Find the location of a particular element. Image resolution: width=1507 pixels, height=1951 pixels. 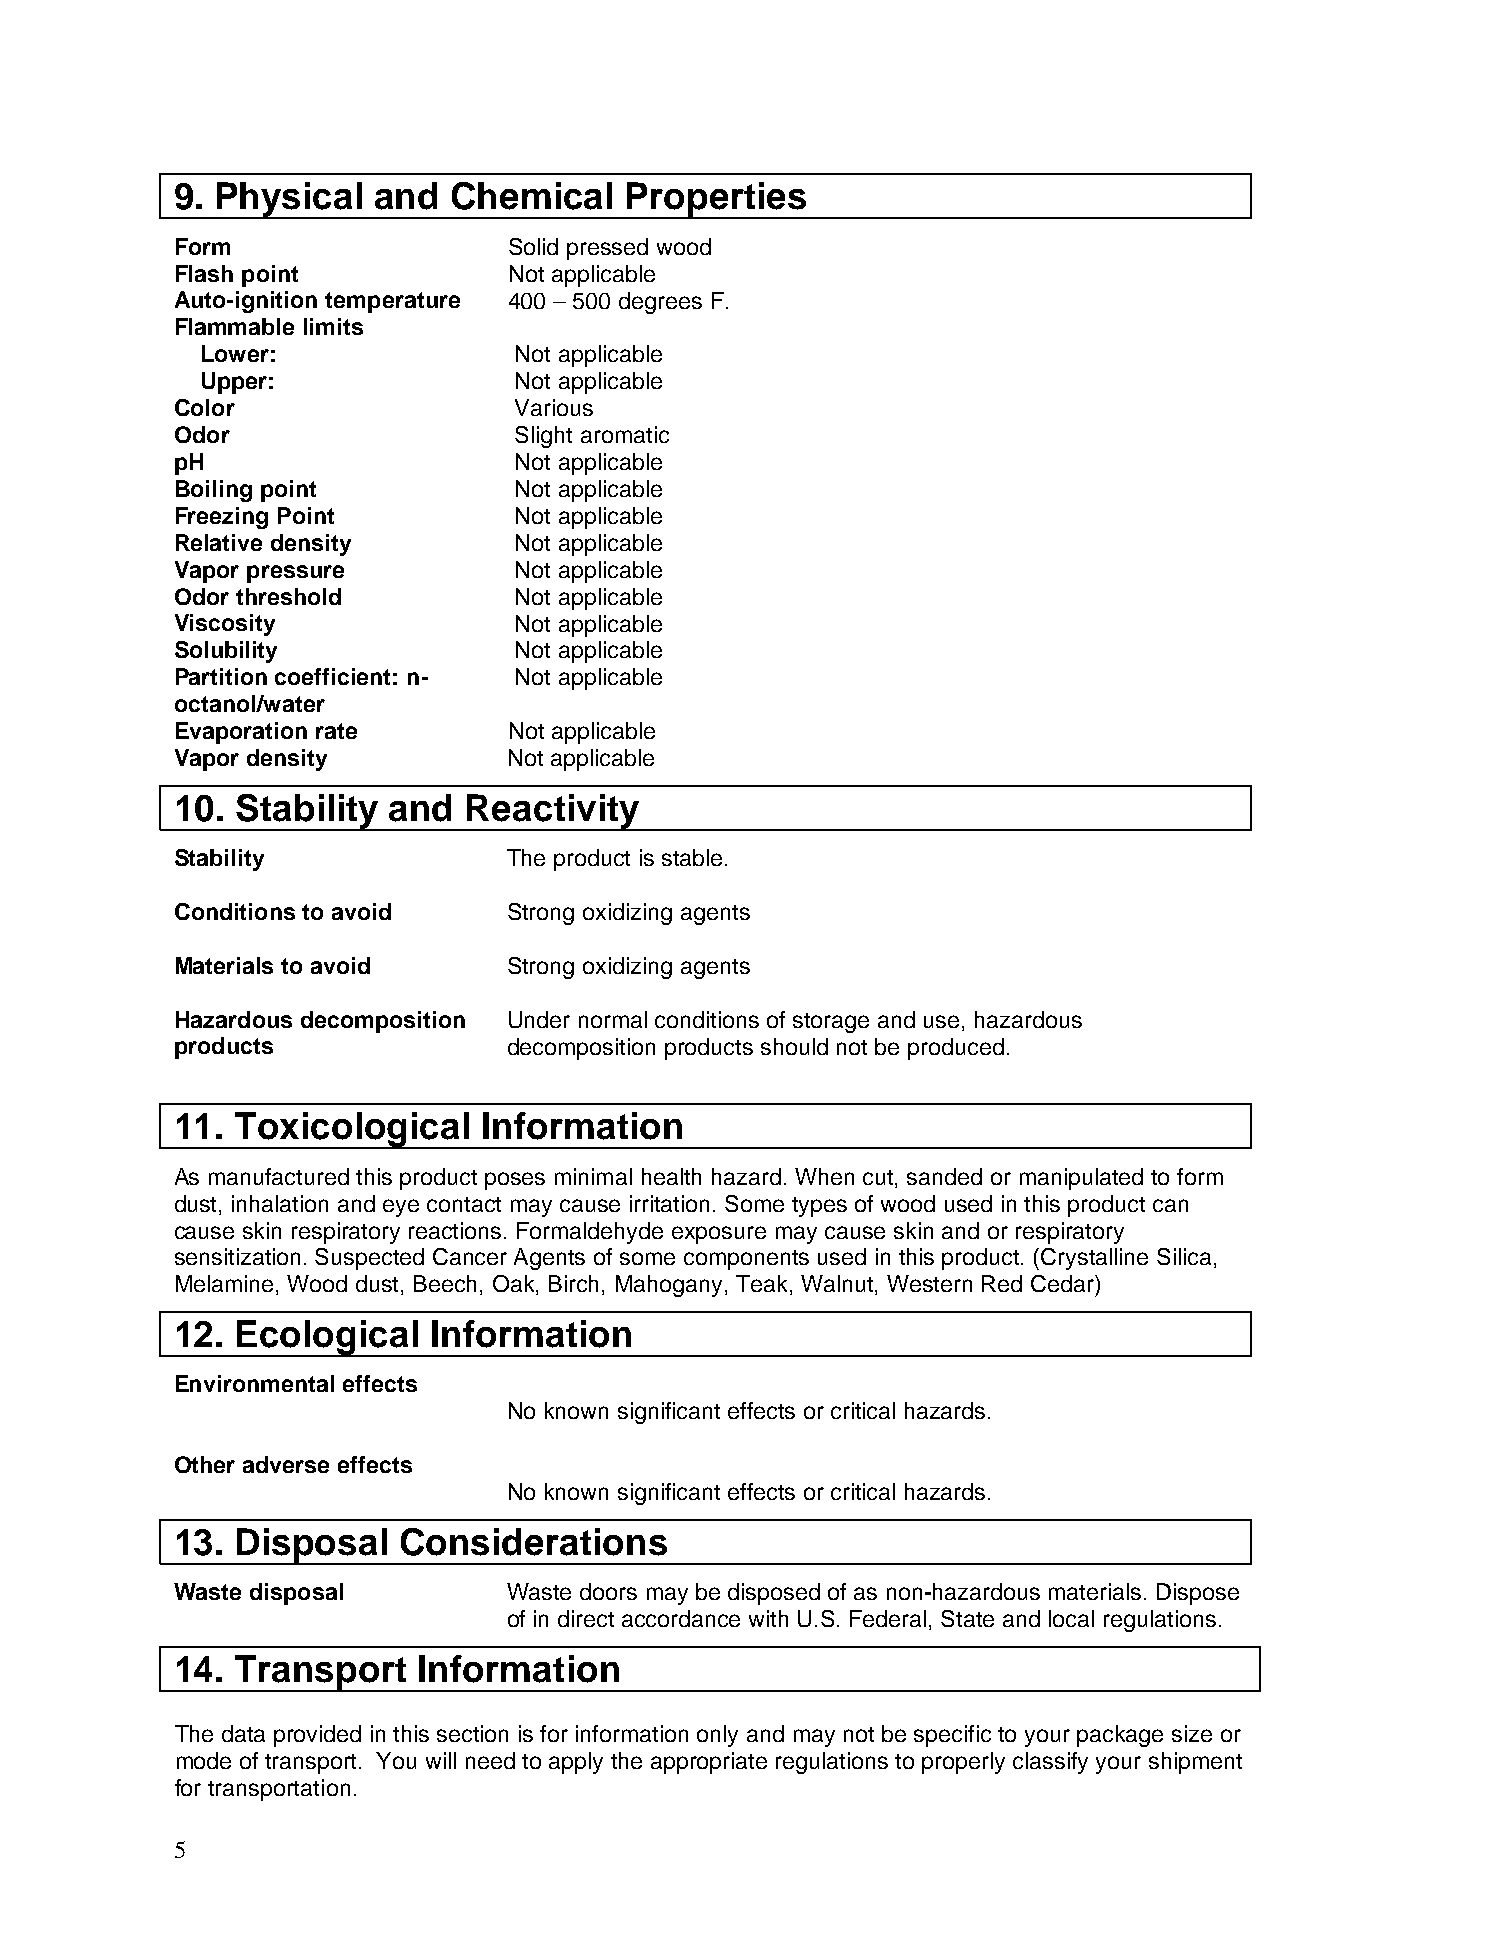

Toxicological is located at coordinates (352, 1130).
